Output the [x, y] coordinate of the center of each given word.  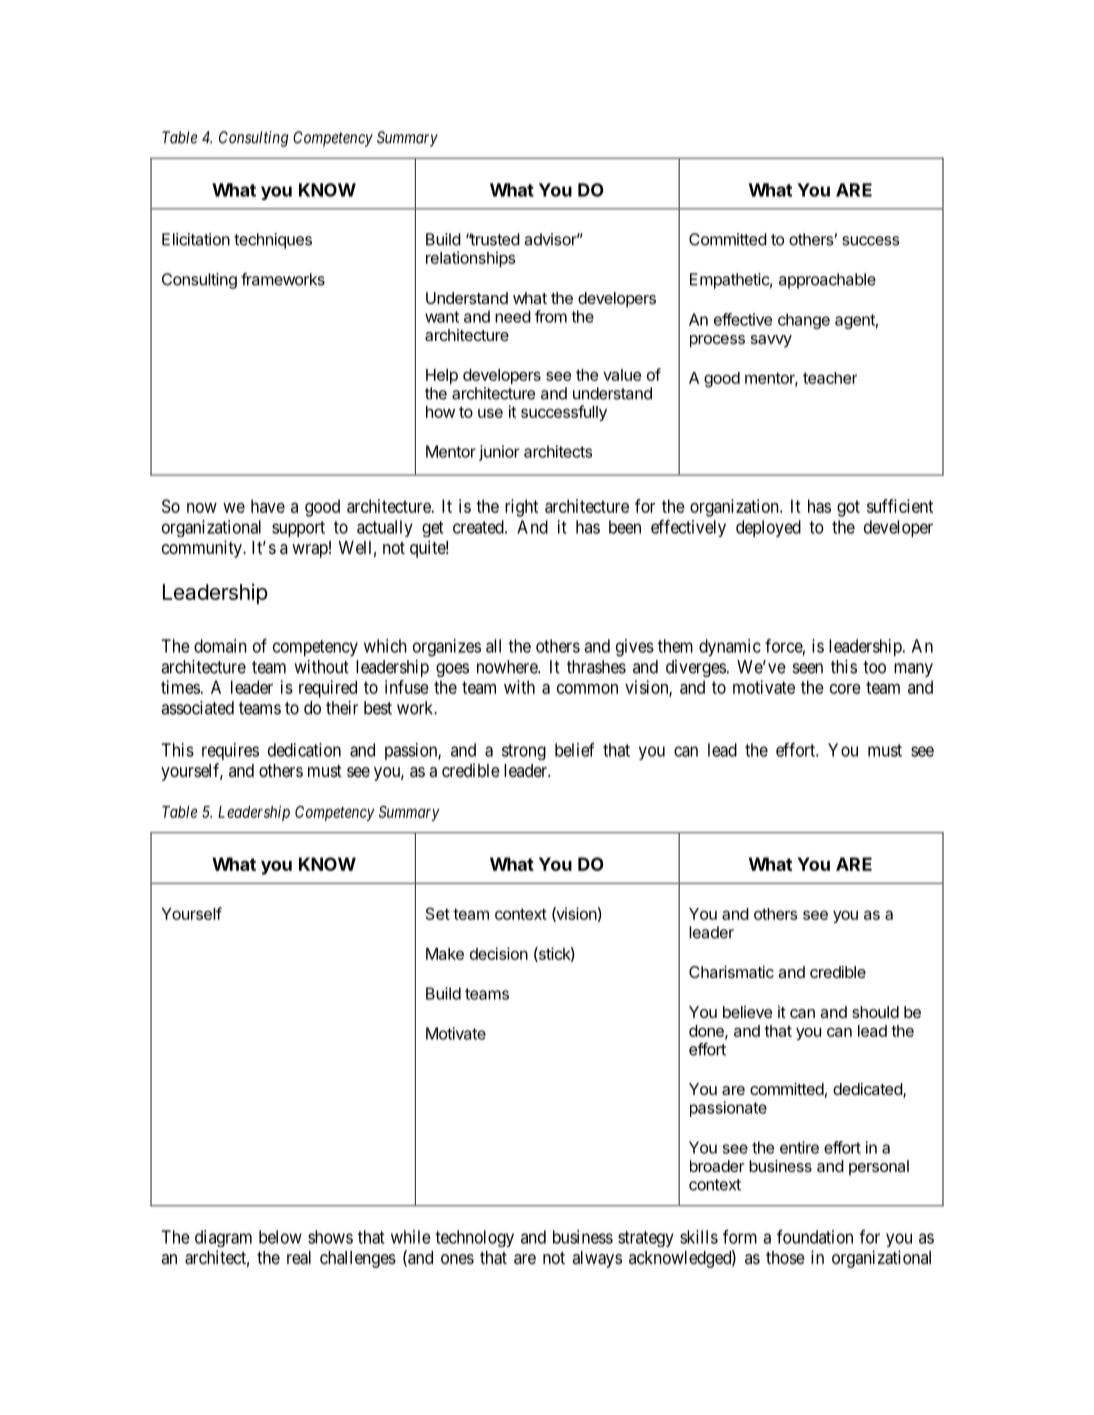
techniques [273, 241]
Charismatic [731, 972]
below [280, 1237]
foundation [815, 1237]
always [597, 1259]
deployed [768, 528]
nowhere [508, 667]
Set [438, 913]
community [203, 549]
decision [499, 953]
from [551, 316]
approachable [827, 281]
